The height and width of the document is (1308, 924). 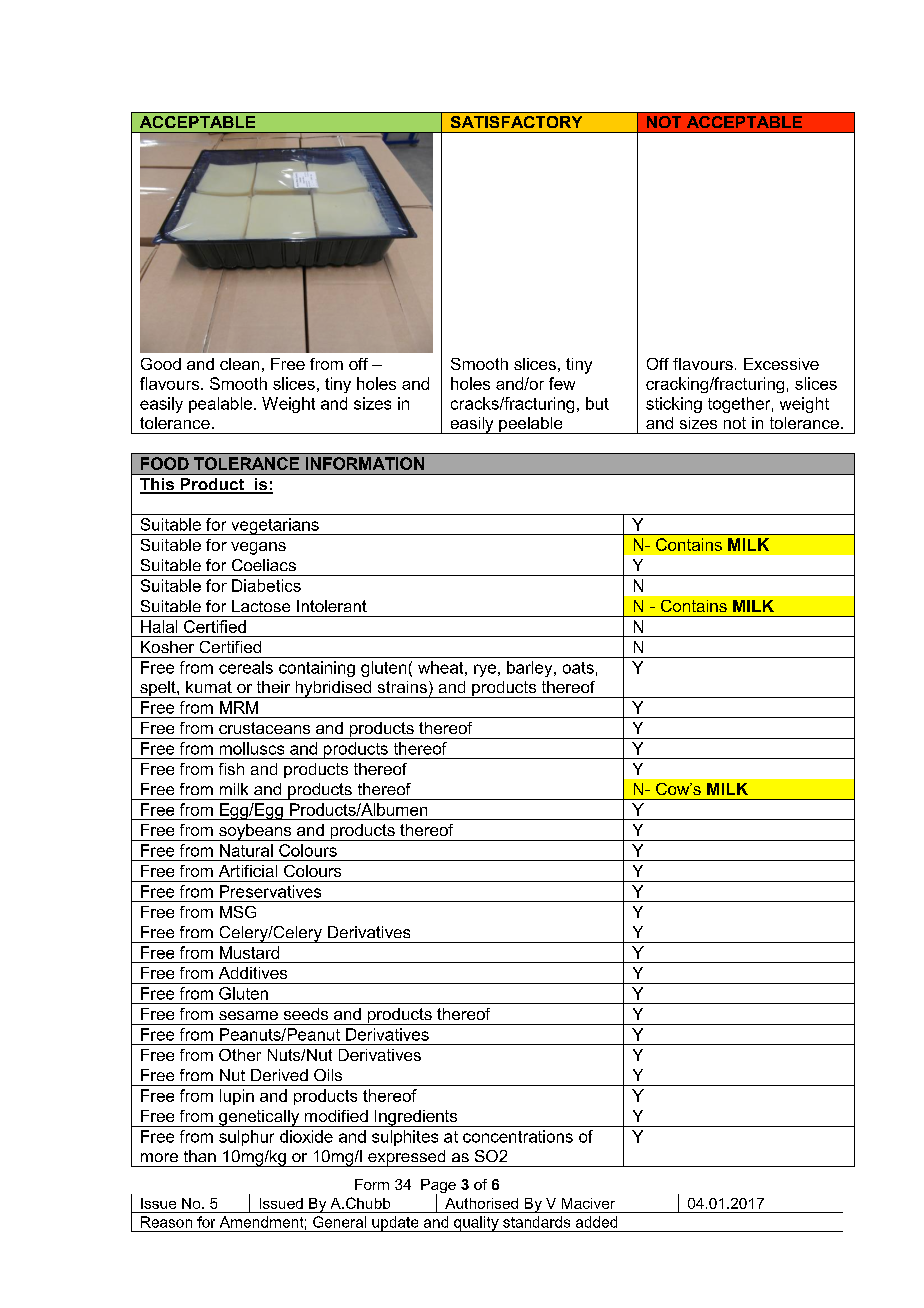 What do you see at coordinates (231, 769) in the document?
I see `fish` at bounding box center [231, 769].
